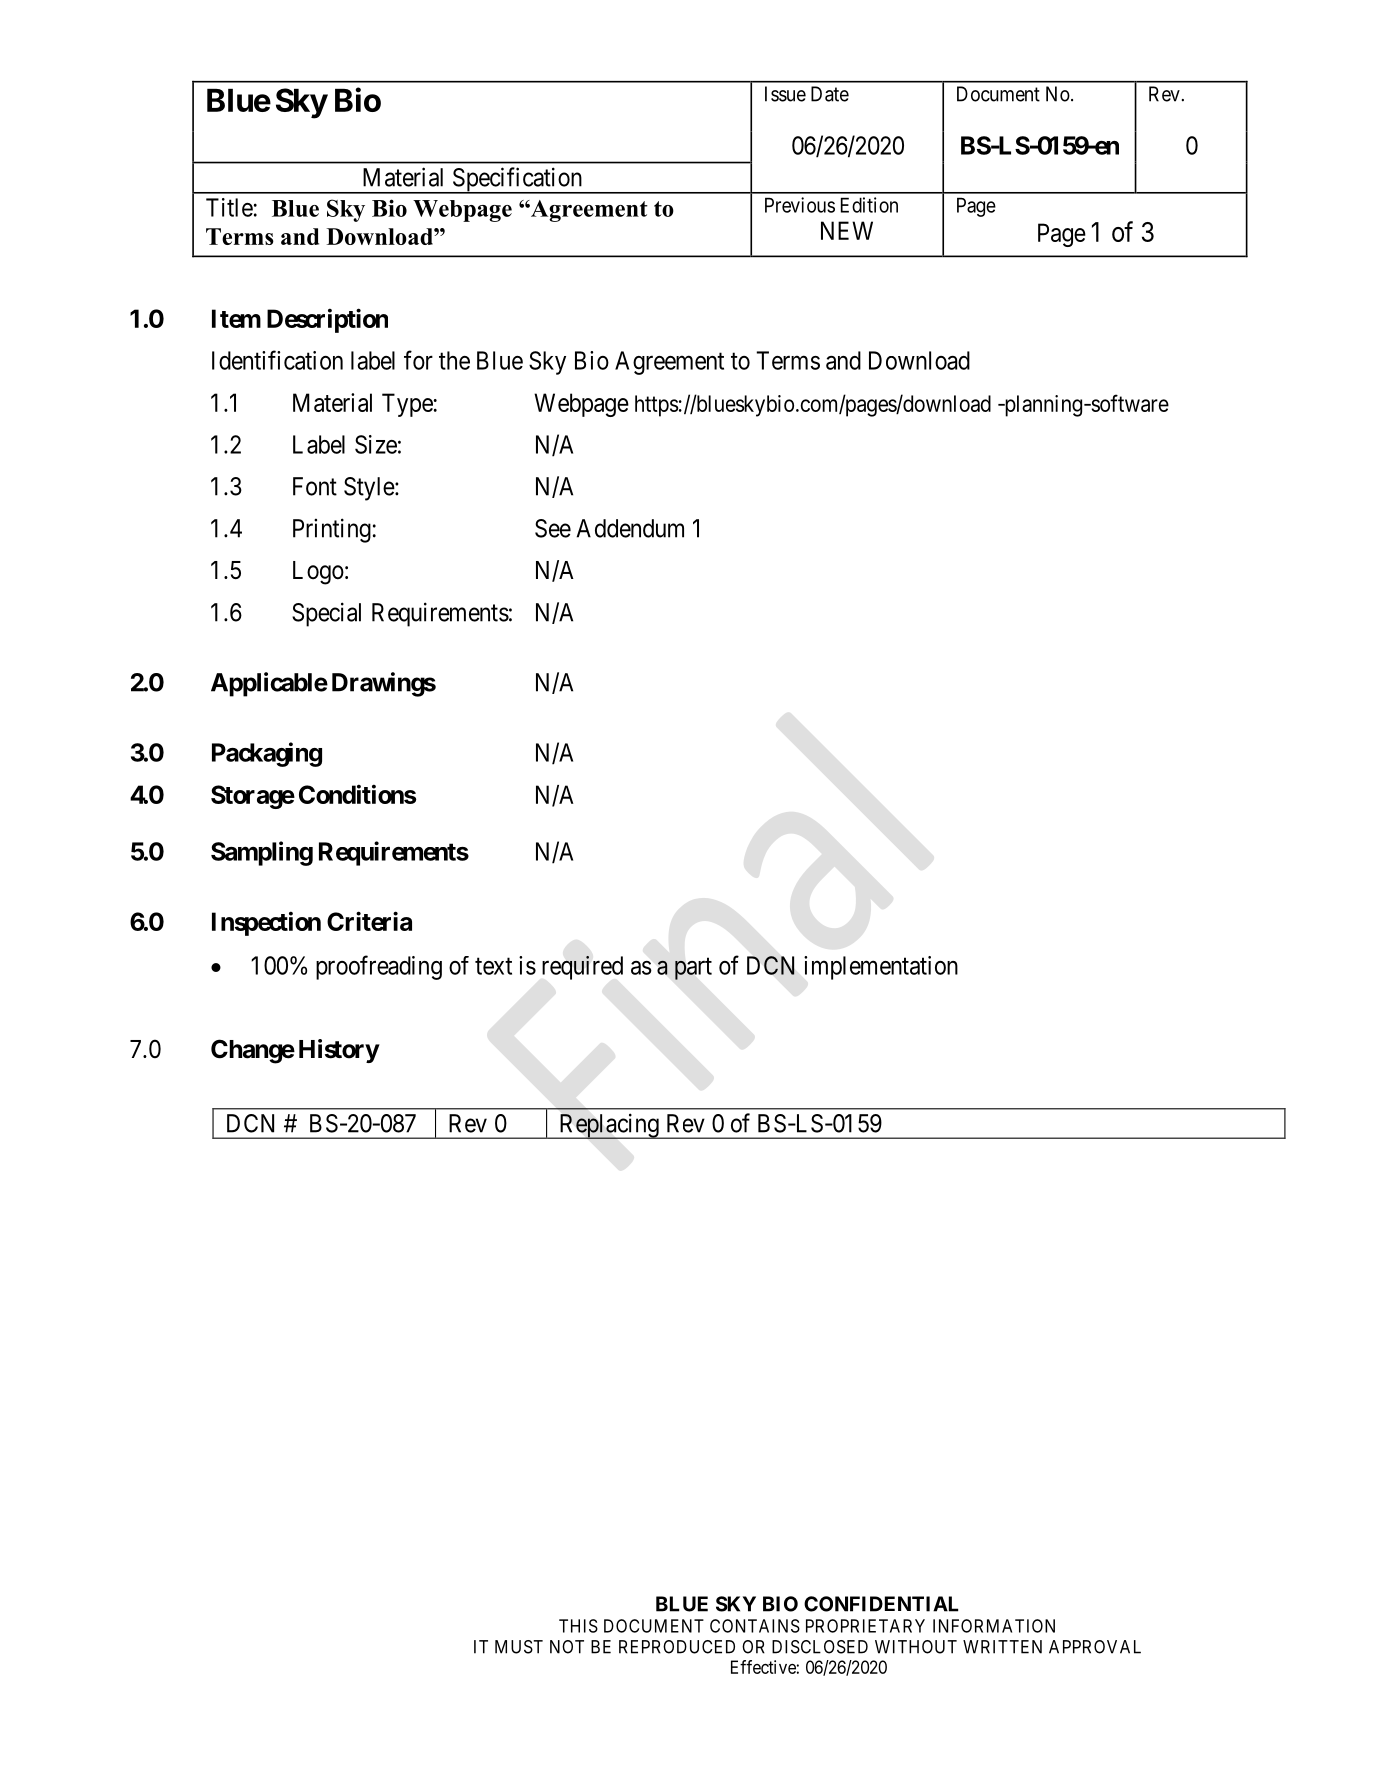 The width and height of the image is (1375, 1779). Describe the element at coordinates (693, 969) in the image. I see `part` at that location.
